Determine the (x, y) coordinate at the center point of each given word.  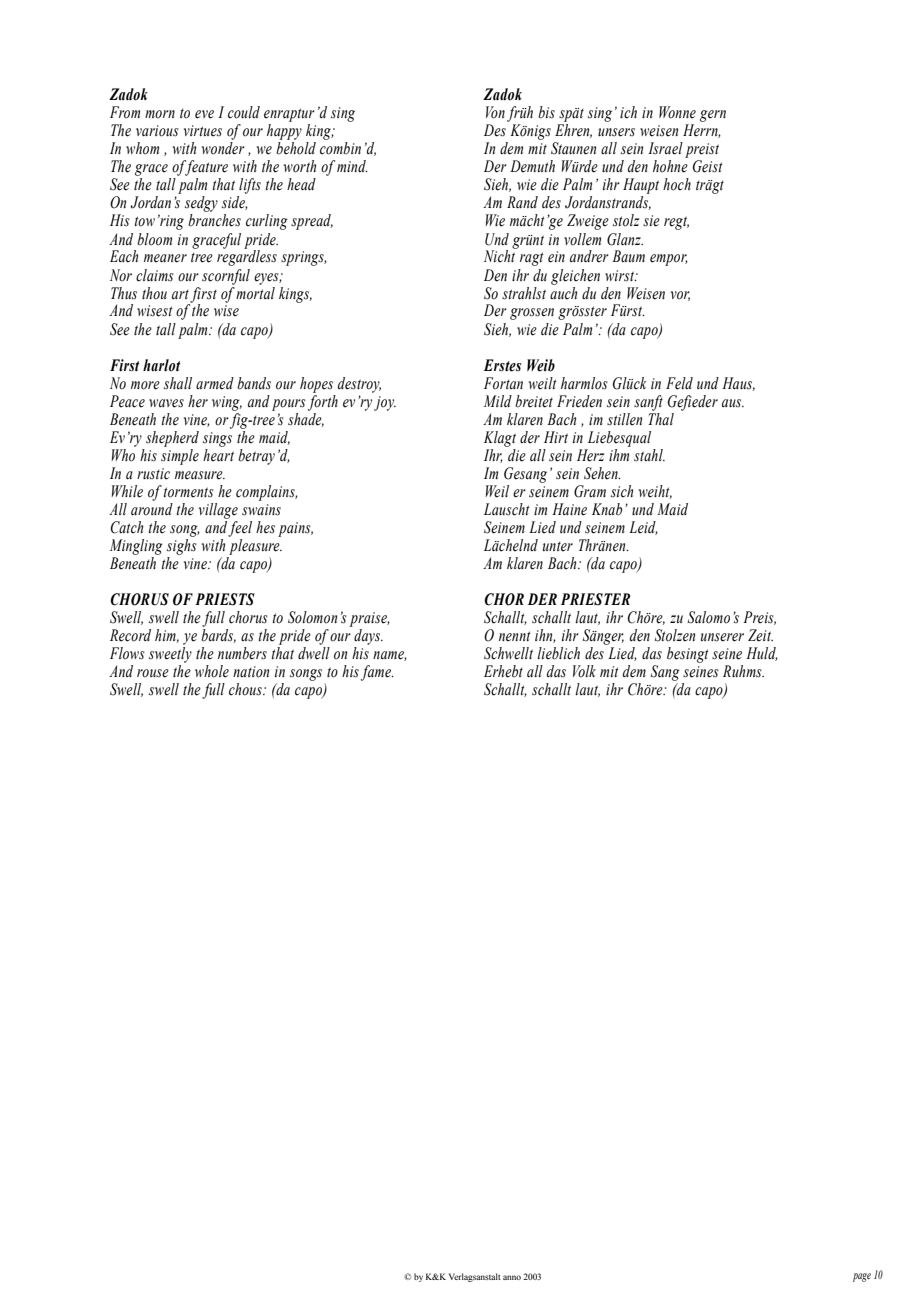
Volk (584, 671)
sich (622, 491)
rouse (153, 673)
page (862, 1277)
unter (558, 546)
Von (495, 112)
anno (512, 1277)
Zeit (760, 635)
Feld (679, 383)
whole (212, 671)
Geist (708, 166)
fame (377, 673)
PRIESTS (225, 599)
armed (215, 383)
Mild (498, 401)
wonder (223, 148)
